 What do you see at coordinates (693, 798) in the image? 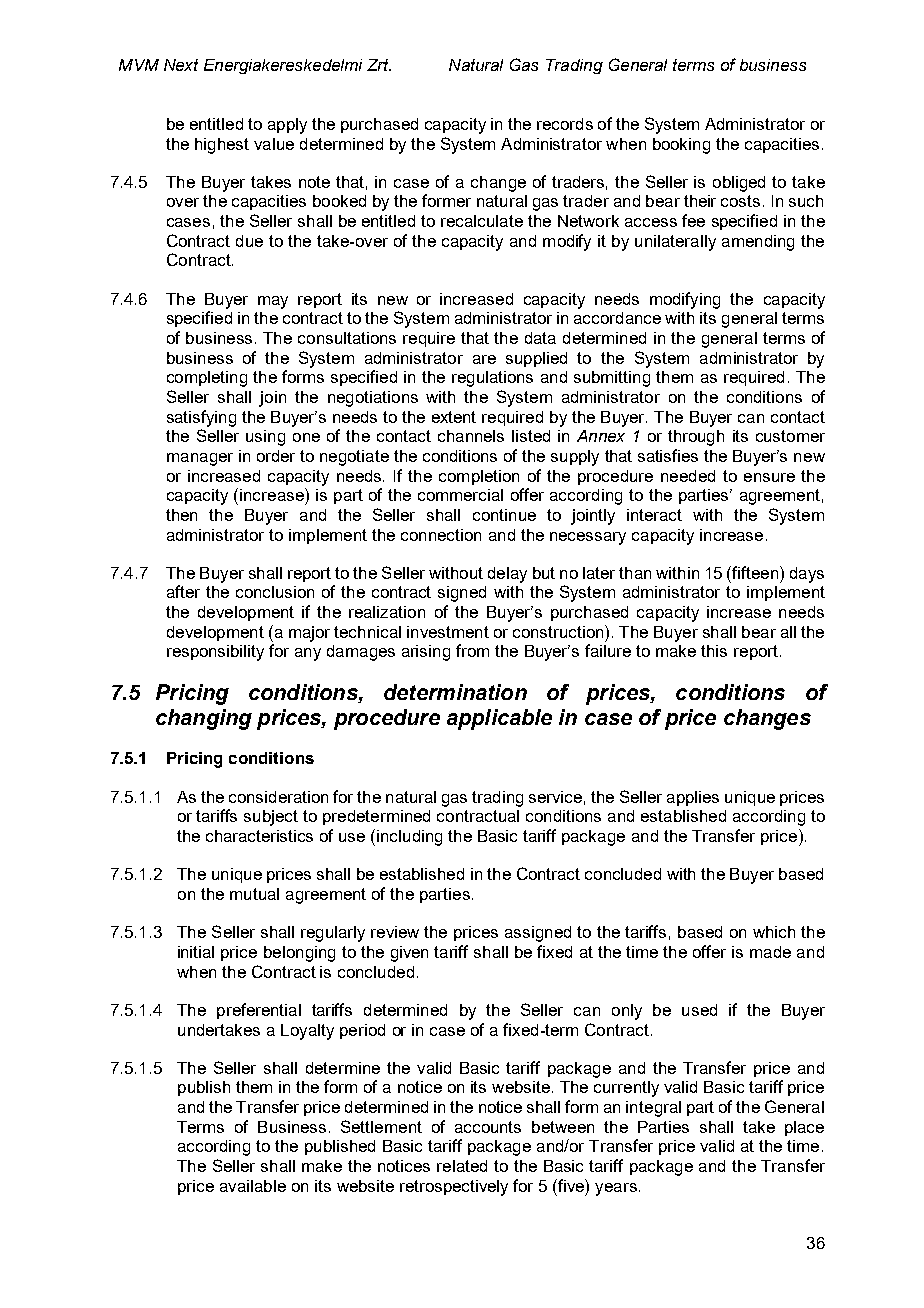
I see `applies` at bounding box center [693, 798].
